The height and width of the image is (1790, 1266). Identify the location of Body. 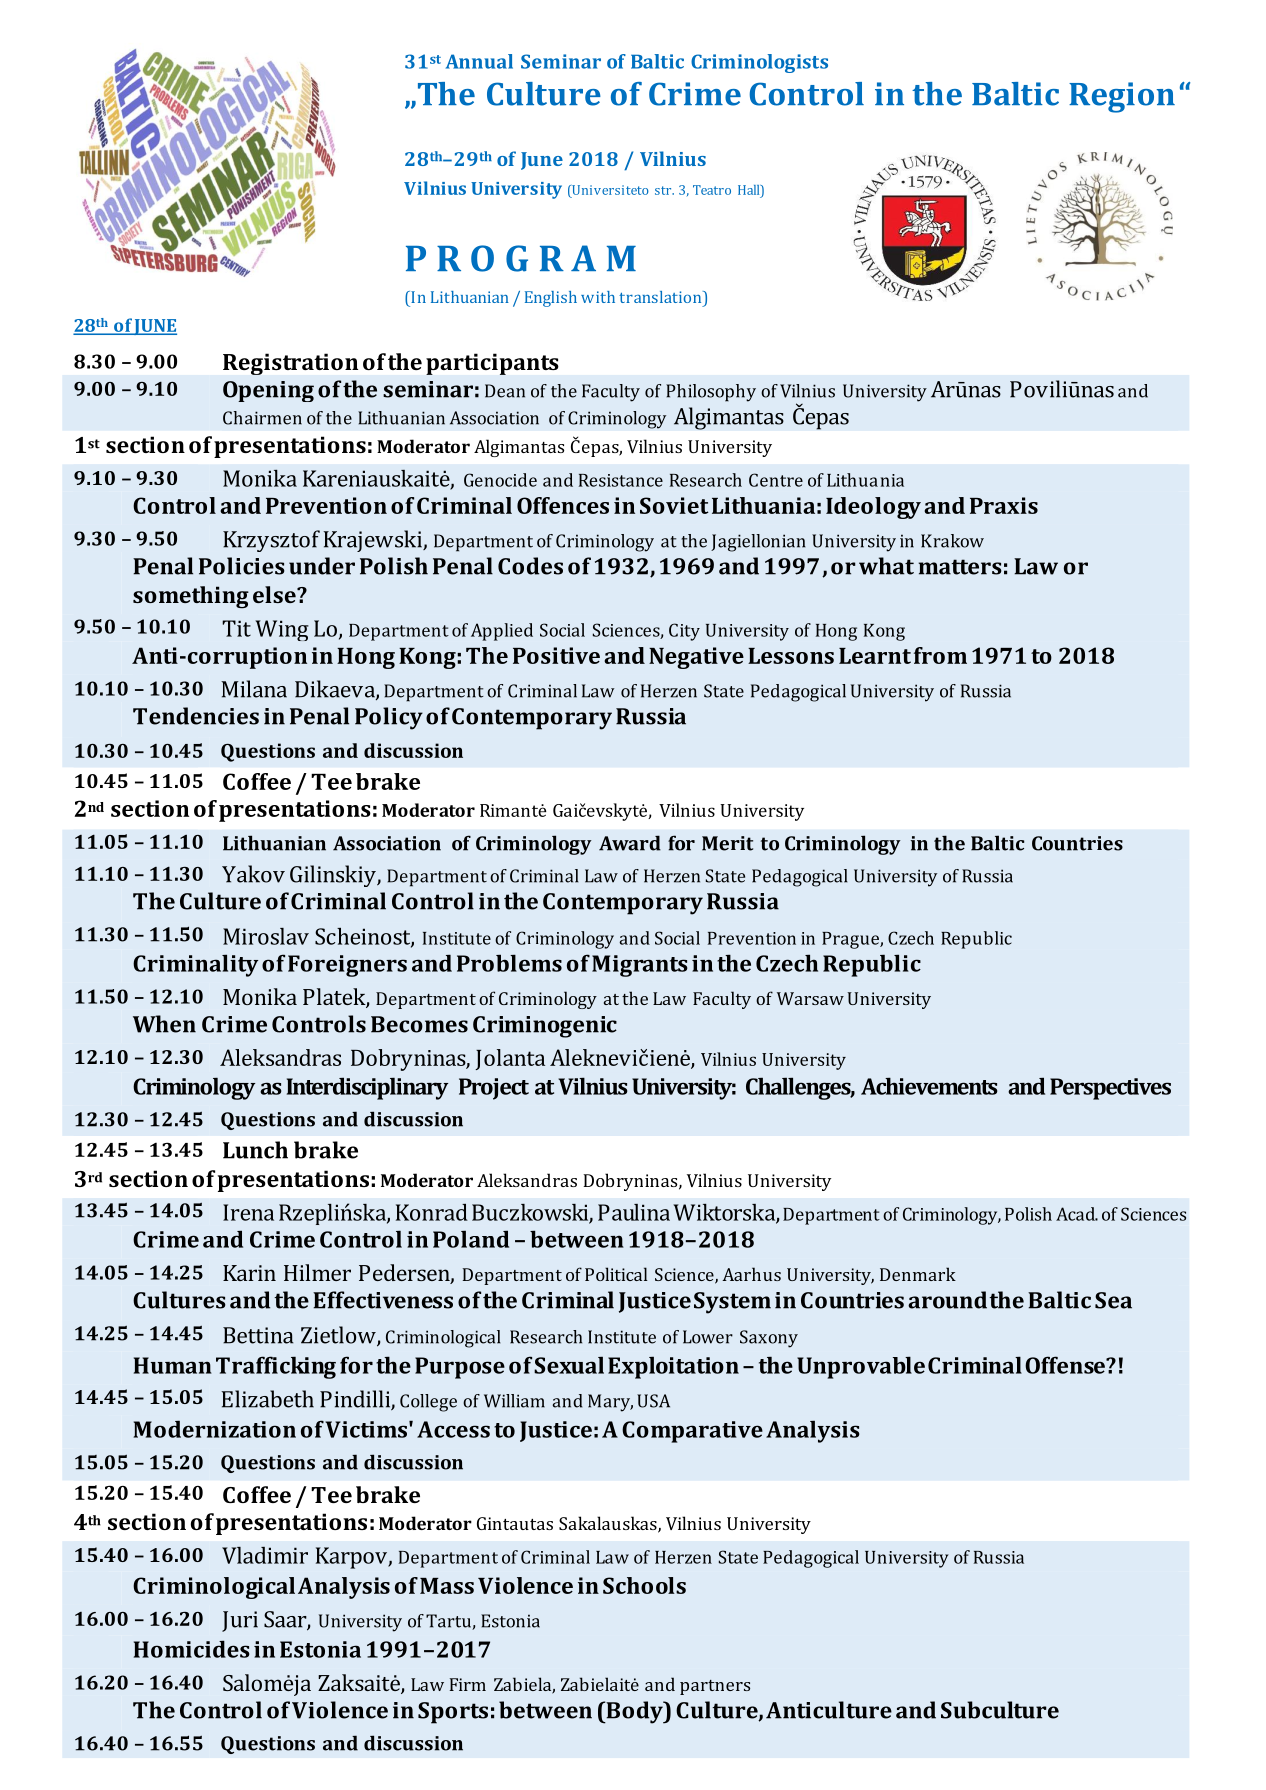
(634, 1712).
